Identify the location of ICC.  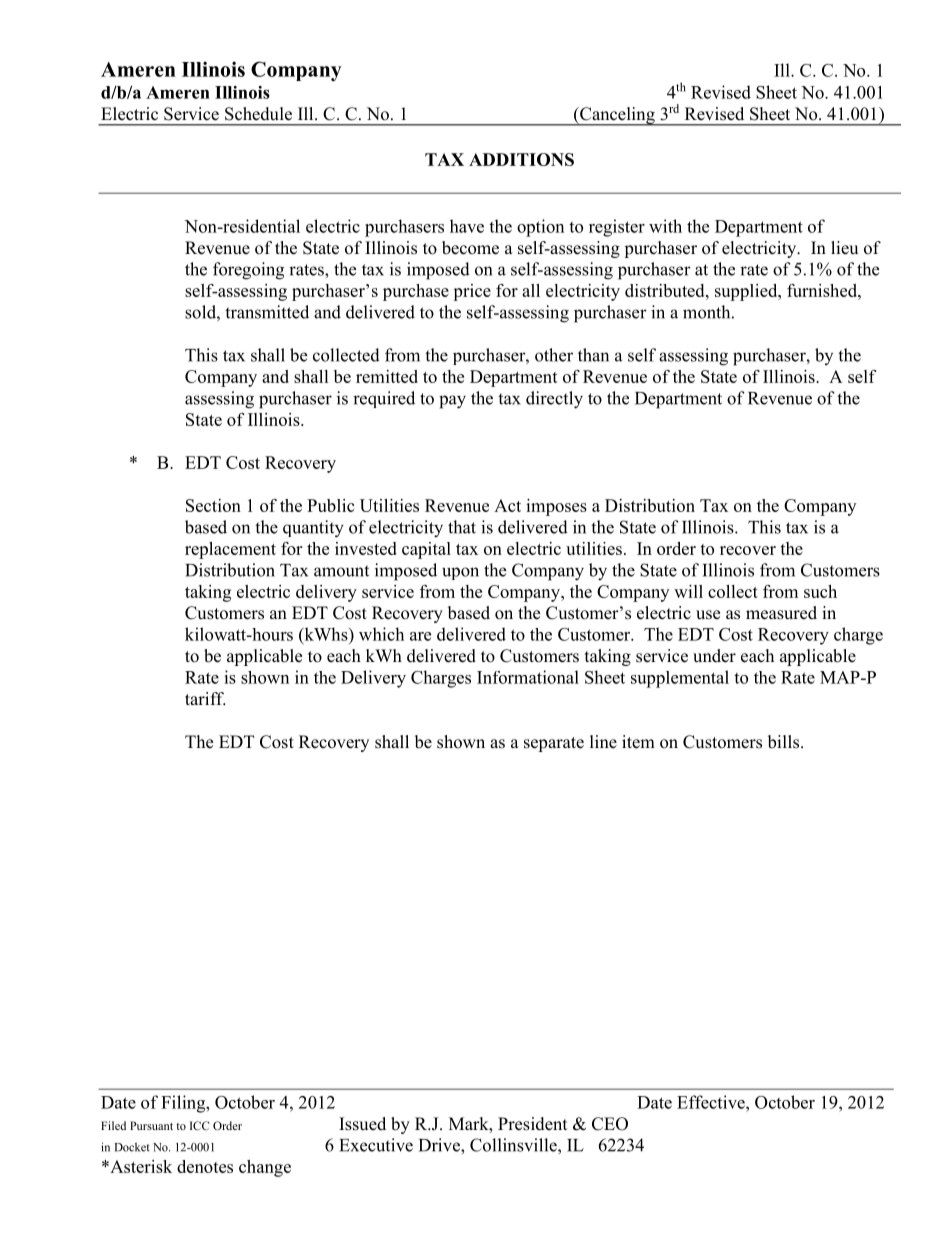
(199, 1125).
